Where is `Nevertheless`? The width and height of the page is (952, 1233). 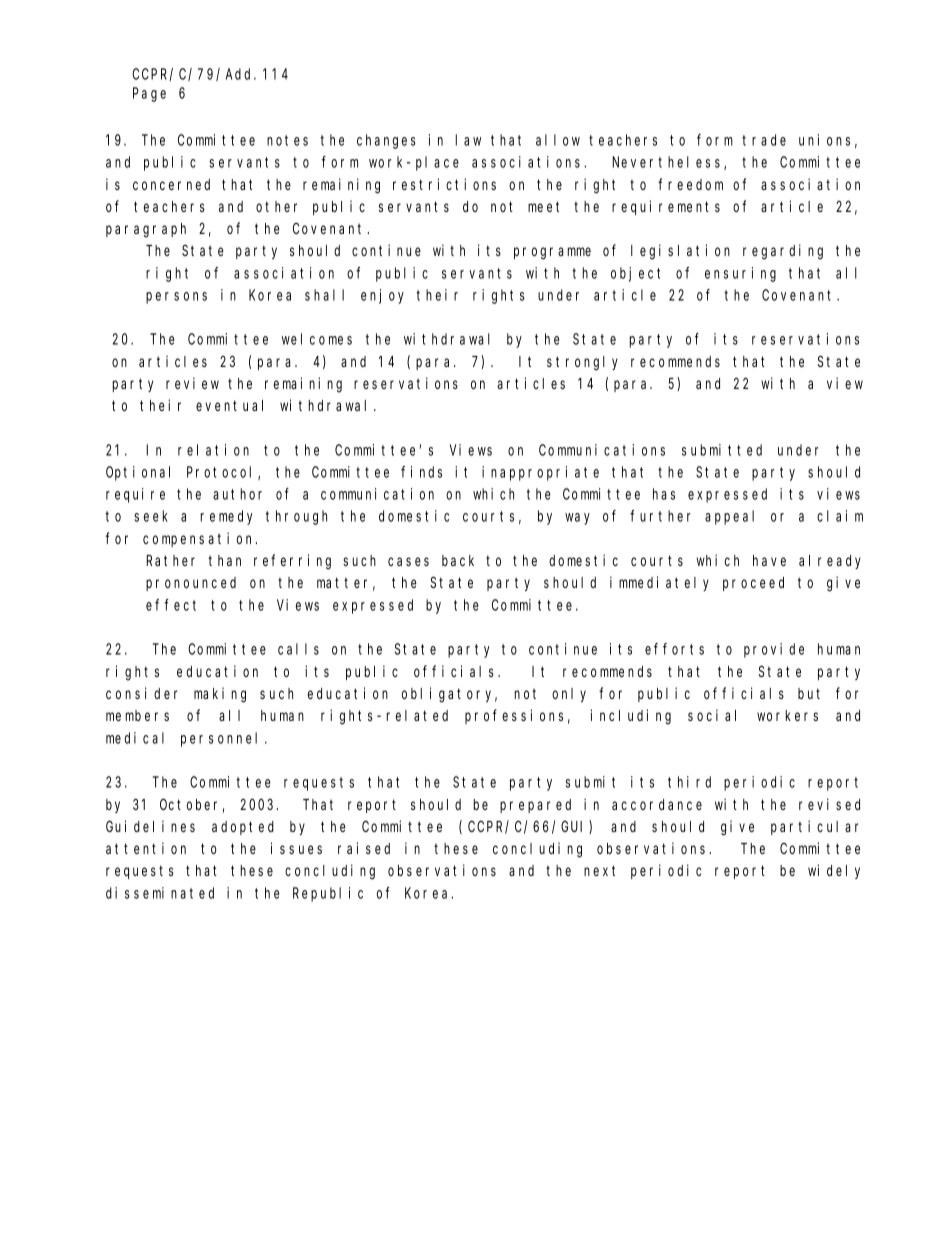
Nevertheless is located at coordinates (668, 163).
